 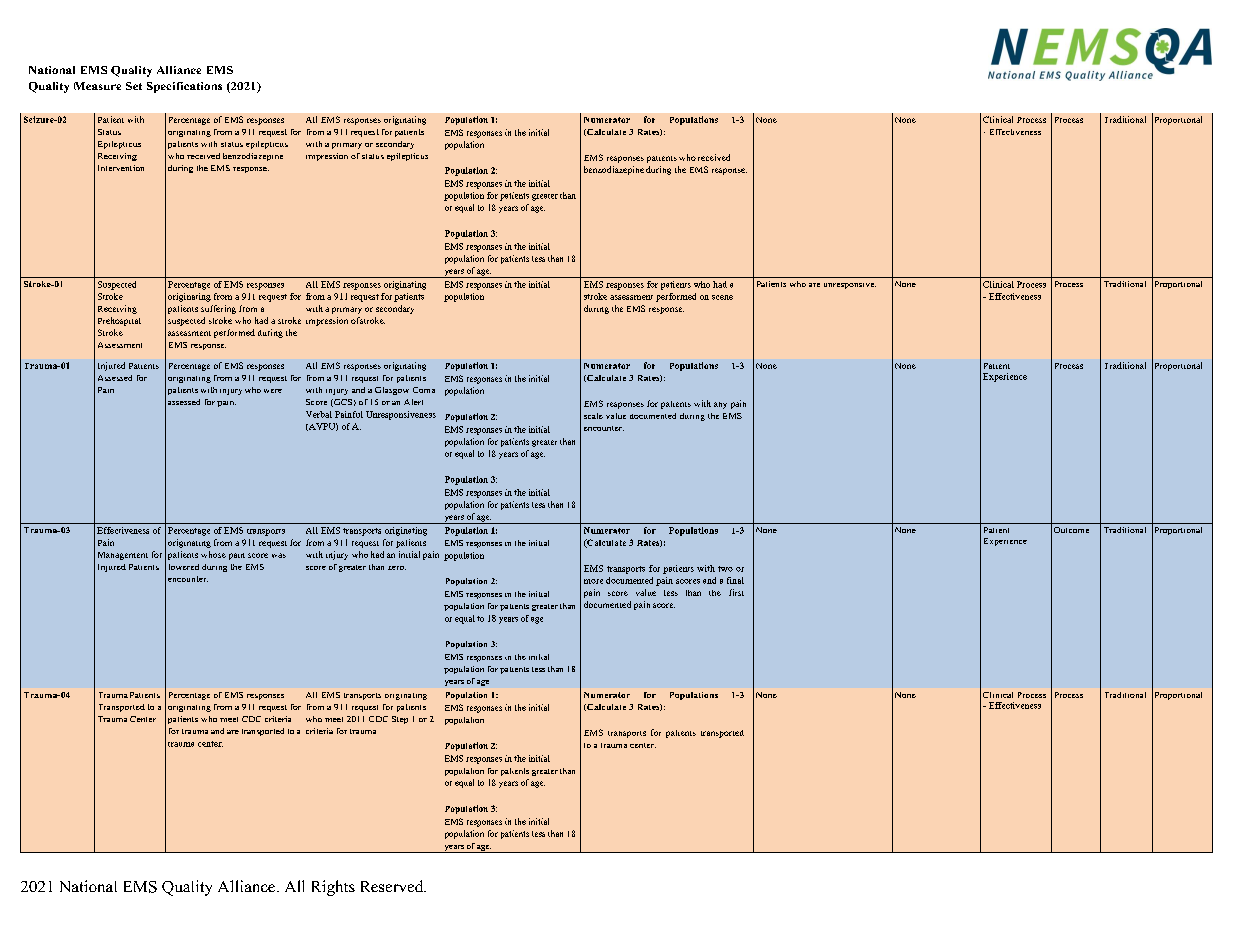 What do you see at coordinates (424, 390) in the document?
I see `Coma` at bounding box center [424, 390].
